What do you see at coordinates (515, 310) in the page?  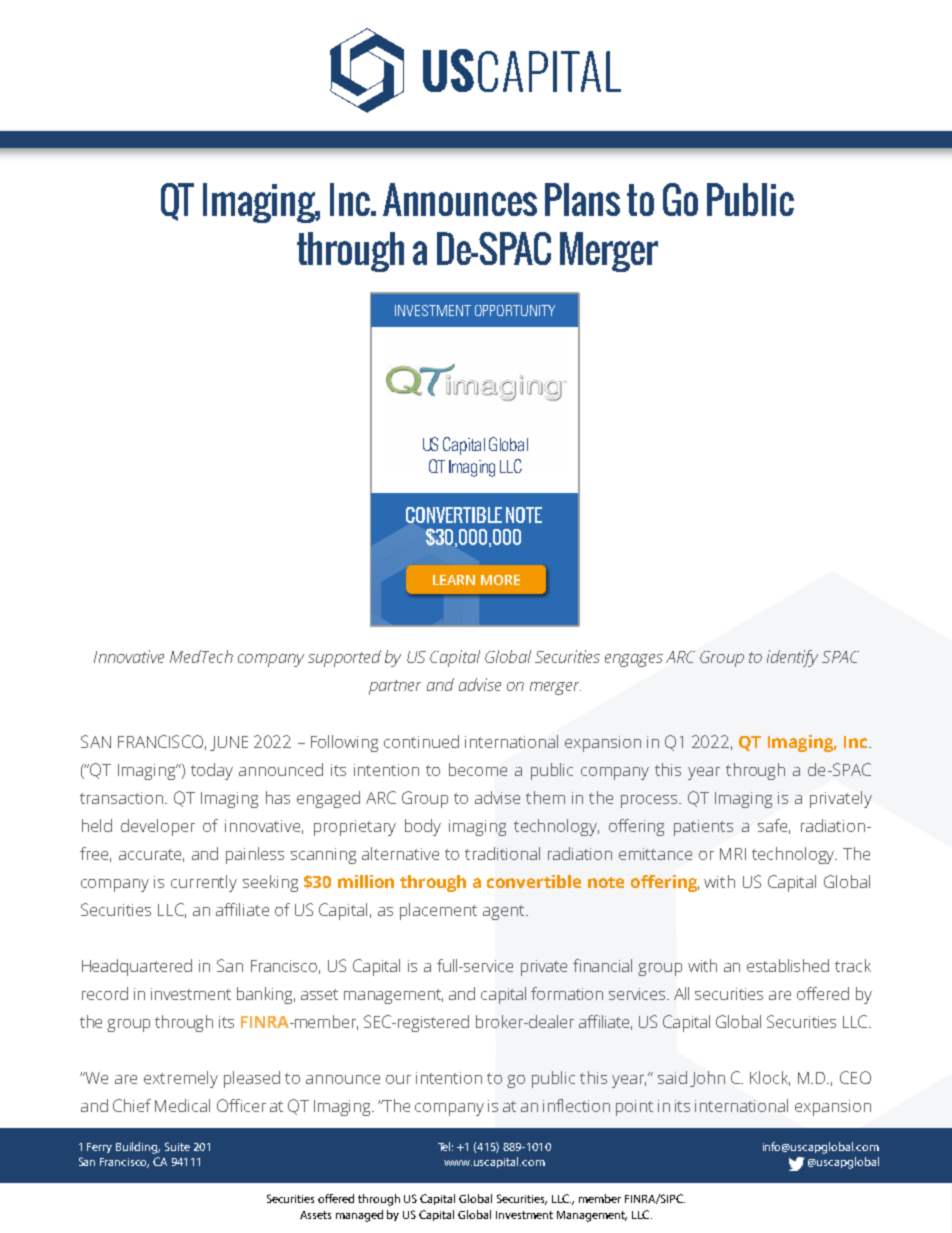 I see `OPPORTUNITY` at bounding box center [515, 310].
